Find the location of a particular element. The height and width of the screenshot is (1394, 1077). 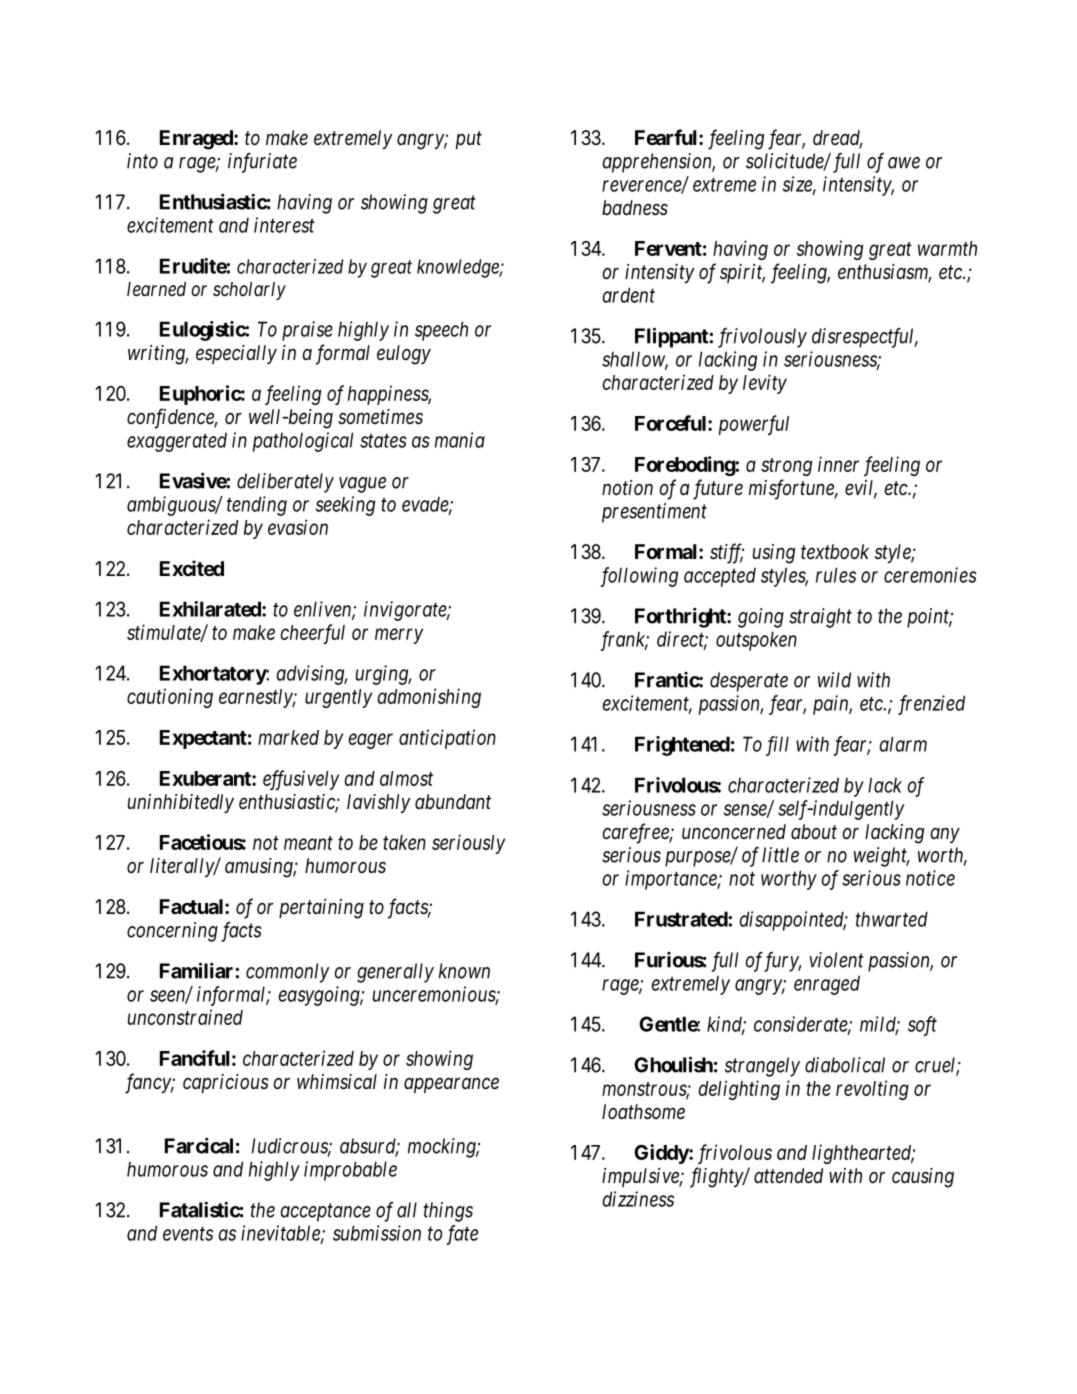

admonishing is located at coordinates (429, 698).
